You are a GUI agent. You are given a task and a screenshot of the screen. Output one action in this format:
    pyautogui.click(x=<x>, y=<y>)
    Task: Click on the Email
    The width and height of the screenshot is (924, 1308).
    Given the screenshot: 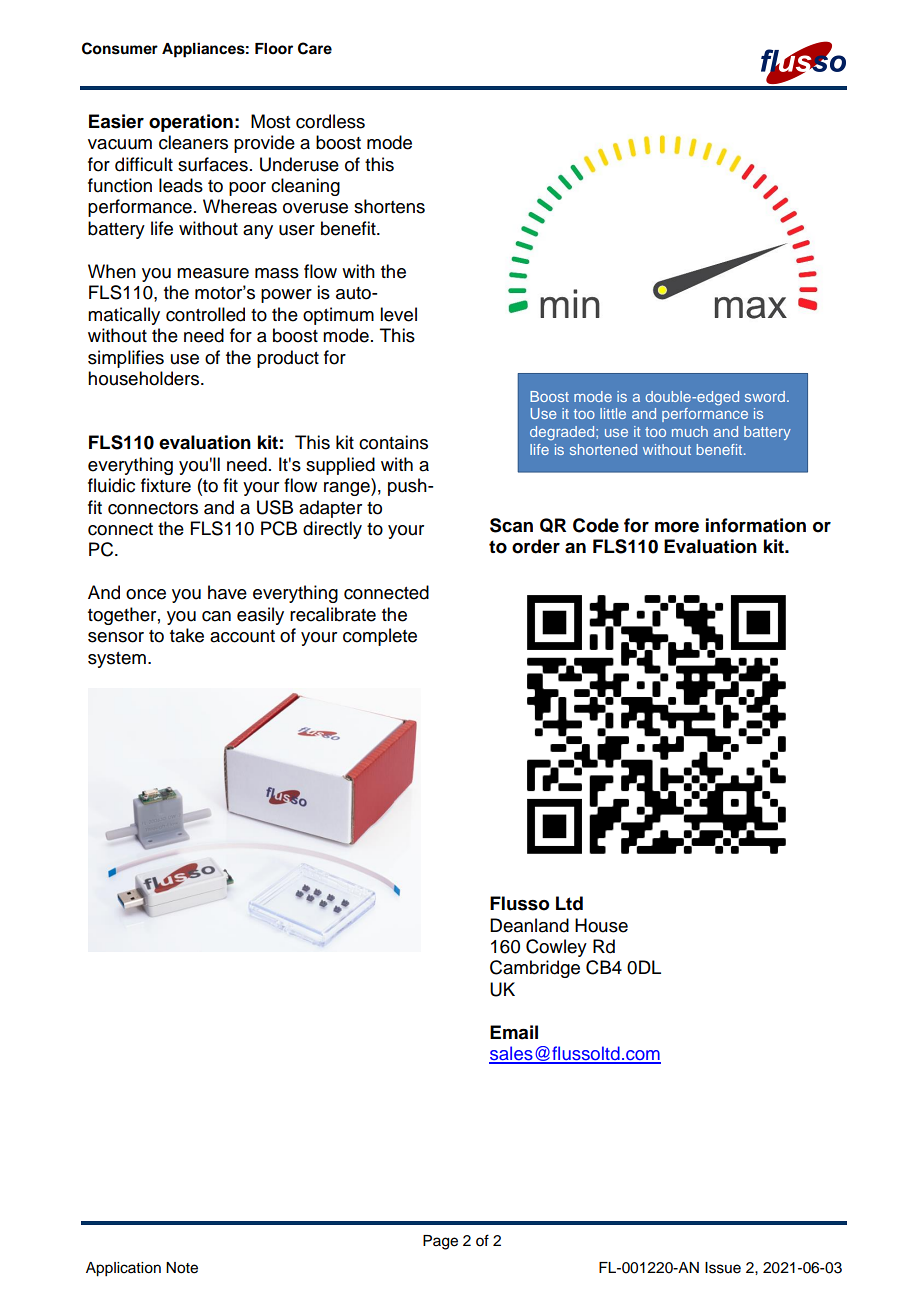 What is the action you would take?
    pyautogui.click(x=514, y=1032)
